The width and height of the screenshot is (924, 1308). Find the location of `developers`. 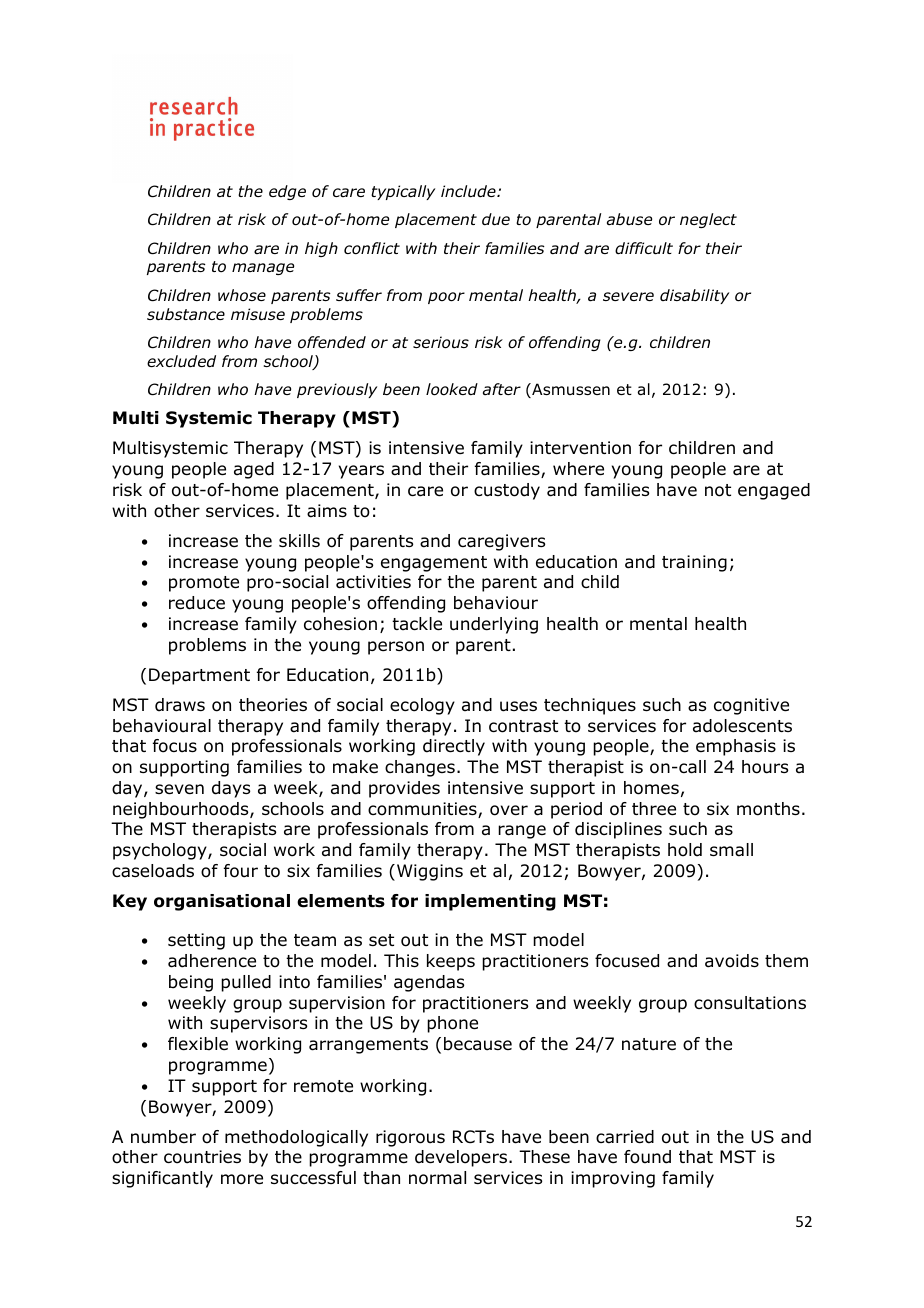

developers is located at coordinates (461, 1158).
